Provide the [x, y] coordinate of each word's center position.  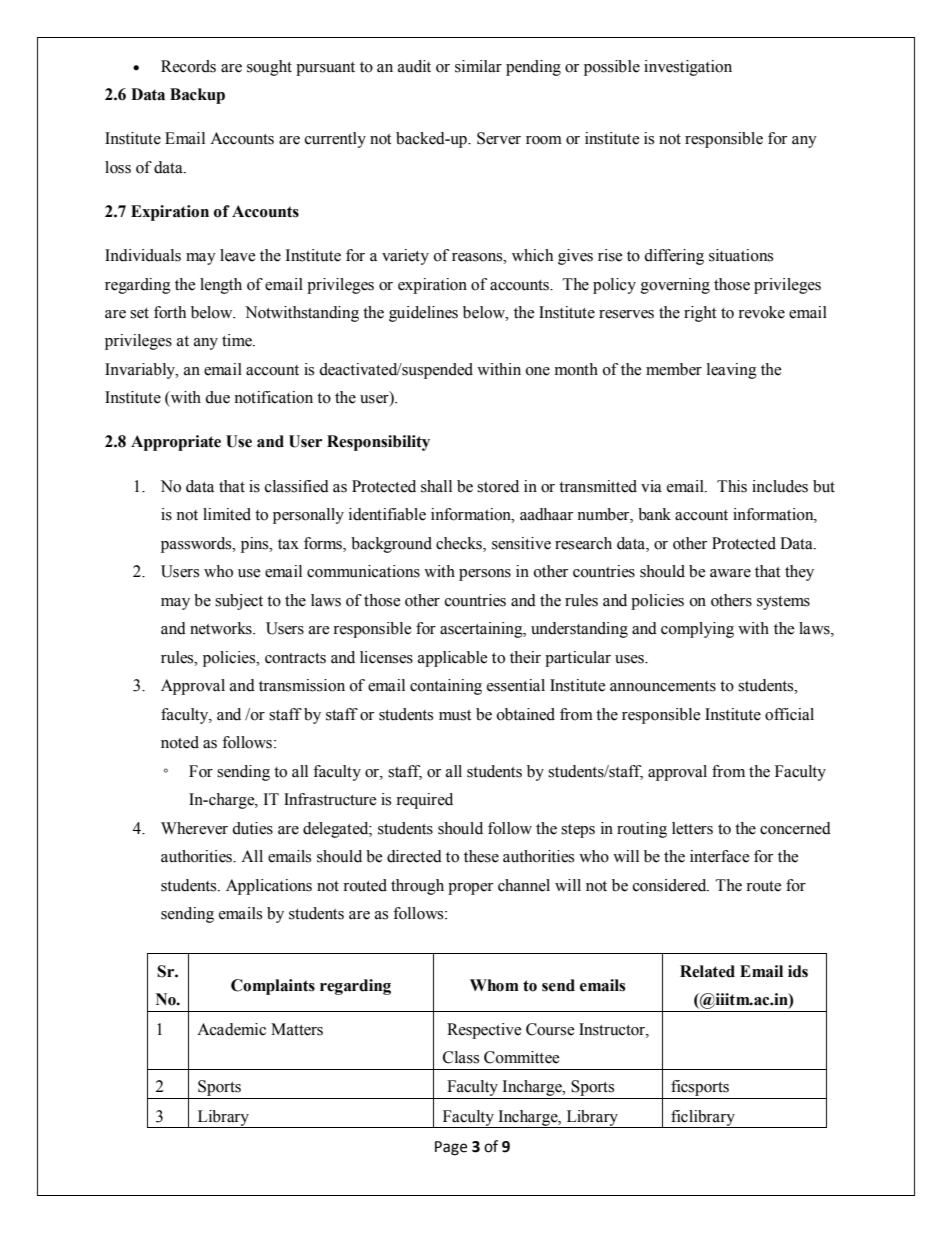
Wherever [194, 828]
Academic [231, 1029]
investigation [688, 68]
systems [783, 603]
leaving [732, 371]
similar [478, 66]
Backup [197, 96]
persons [485, 575]
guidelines [423, 314]
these [481, 856]
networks [222, 628]
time [238, 340]
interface [720, 856]
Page [451, 1148]
